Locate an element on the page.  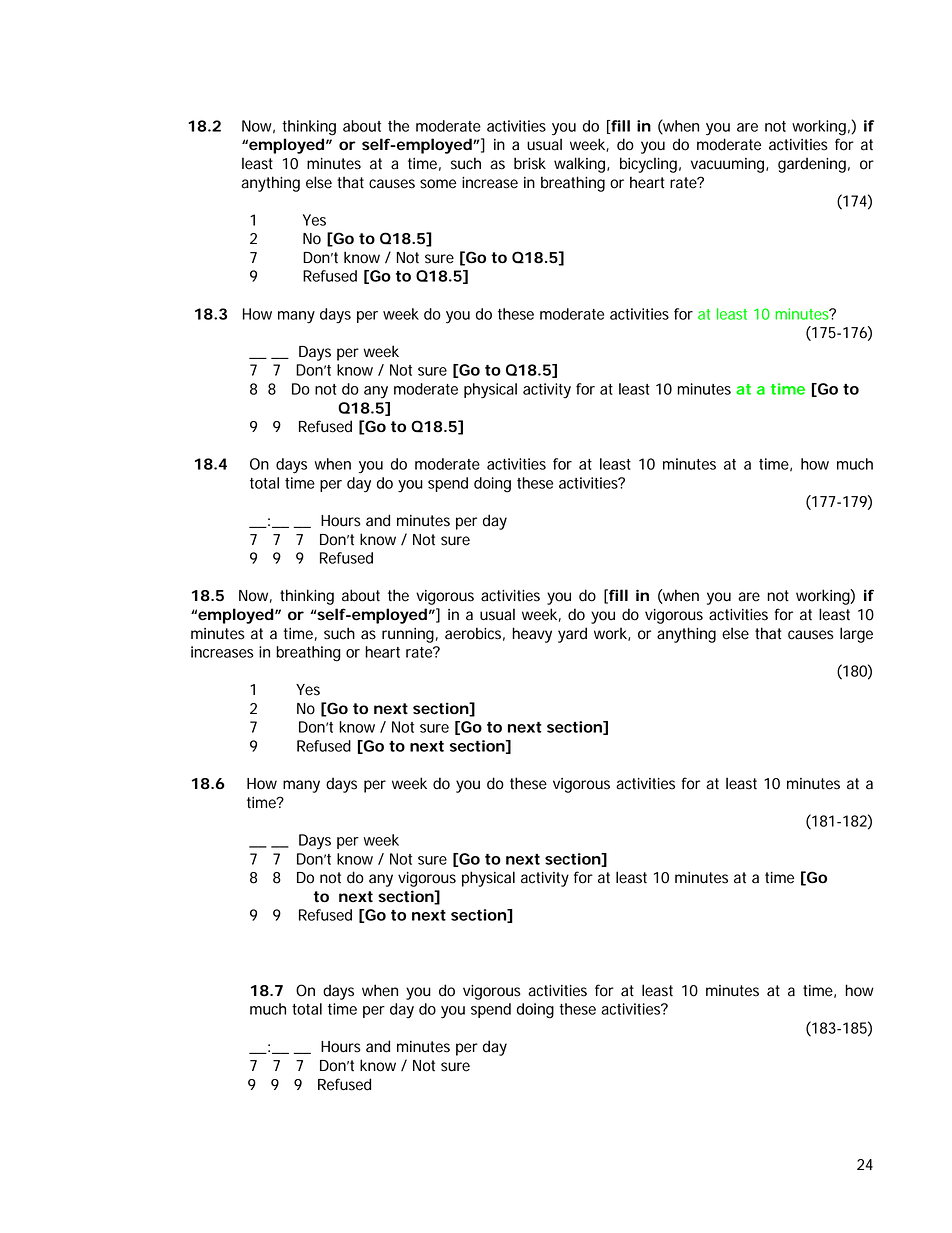
brisk is located at coordinates (530, 163).
